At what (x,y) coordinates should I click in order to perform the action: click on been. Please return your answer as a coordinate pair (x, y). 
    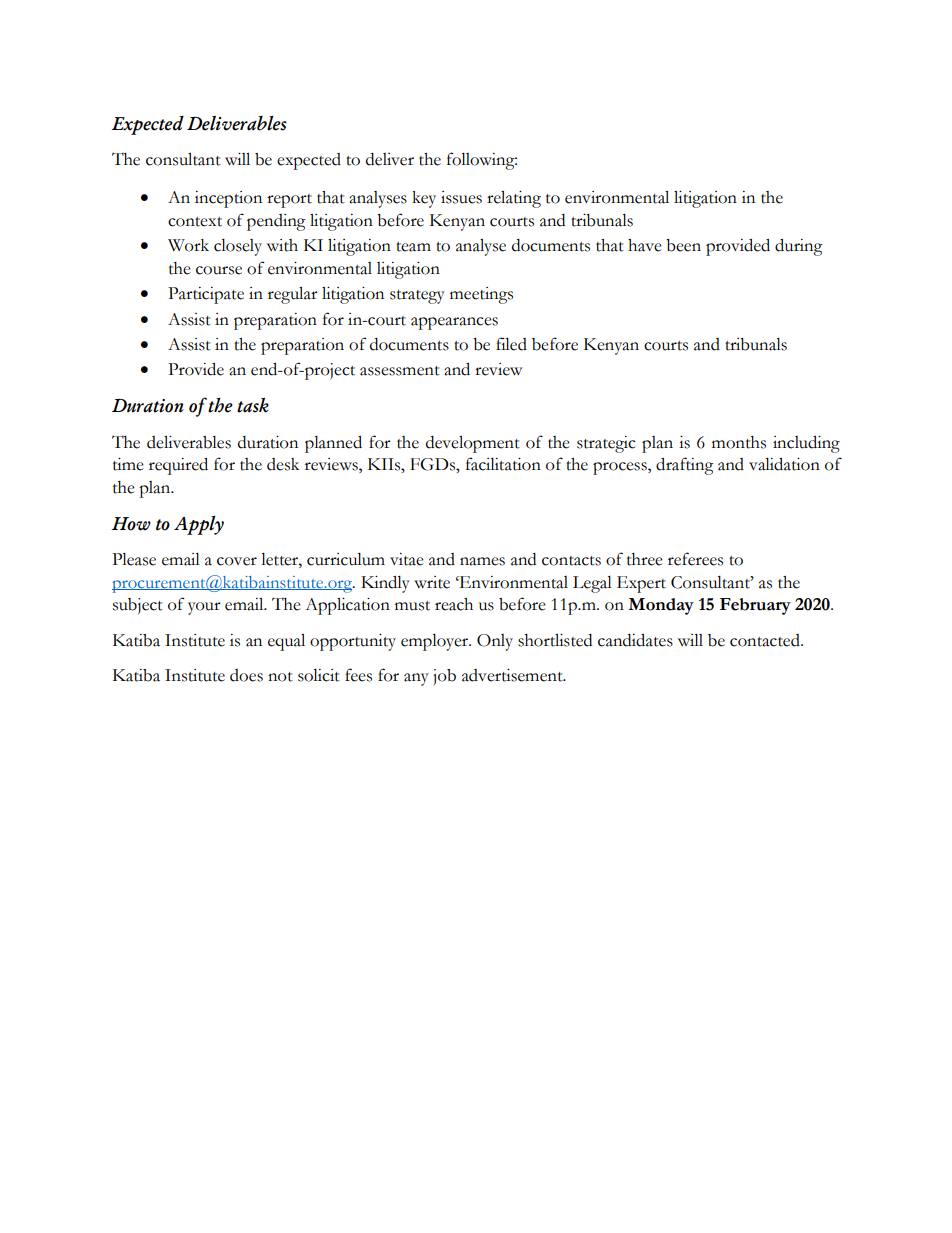
    Looking at the image, I should click on (683, 245).
